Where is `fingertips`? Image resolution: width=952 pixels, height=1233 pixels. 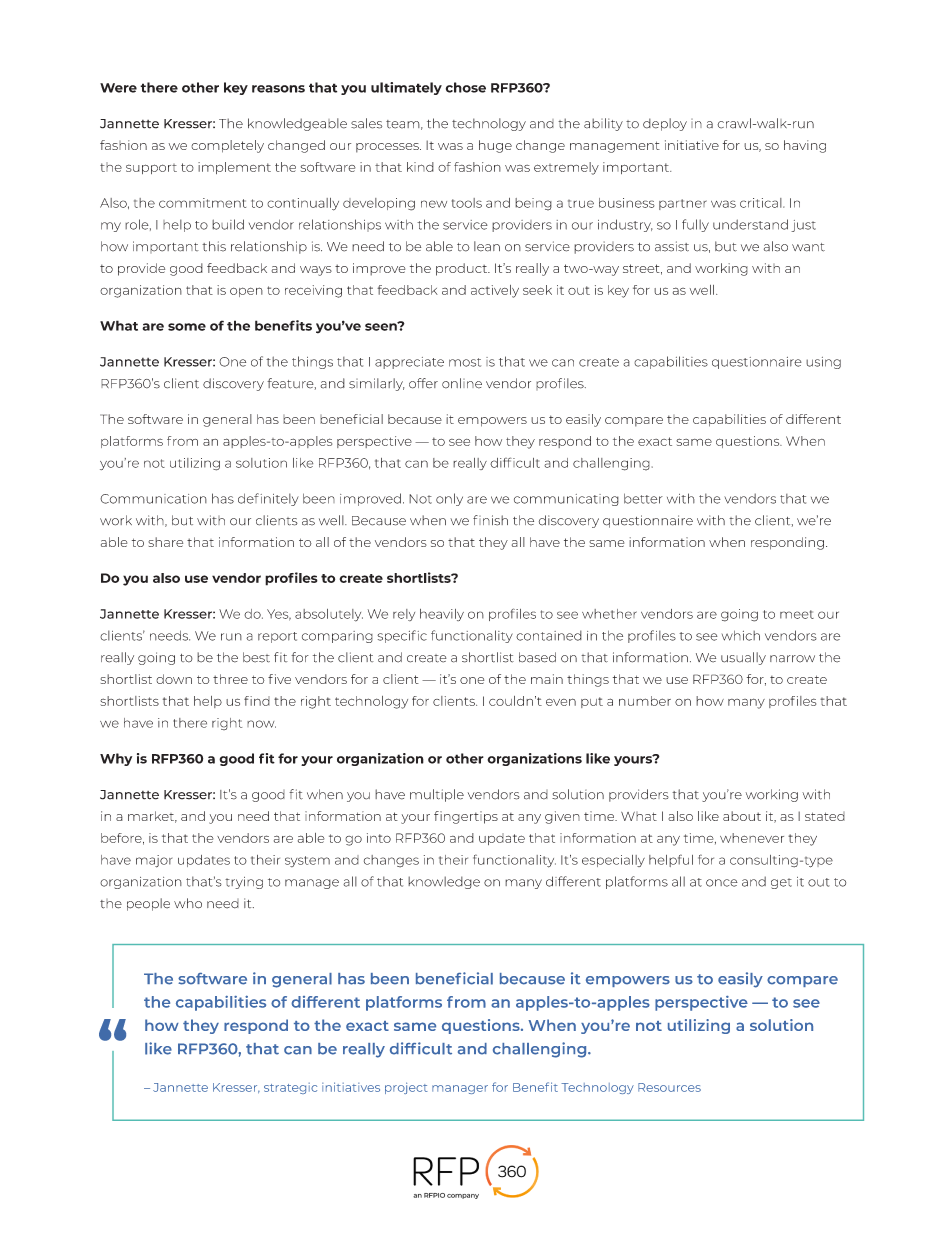
fingertips is located at coordinates (466, 817).
